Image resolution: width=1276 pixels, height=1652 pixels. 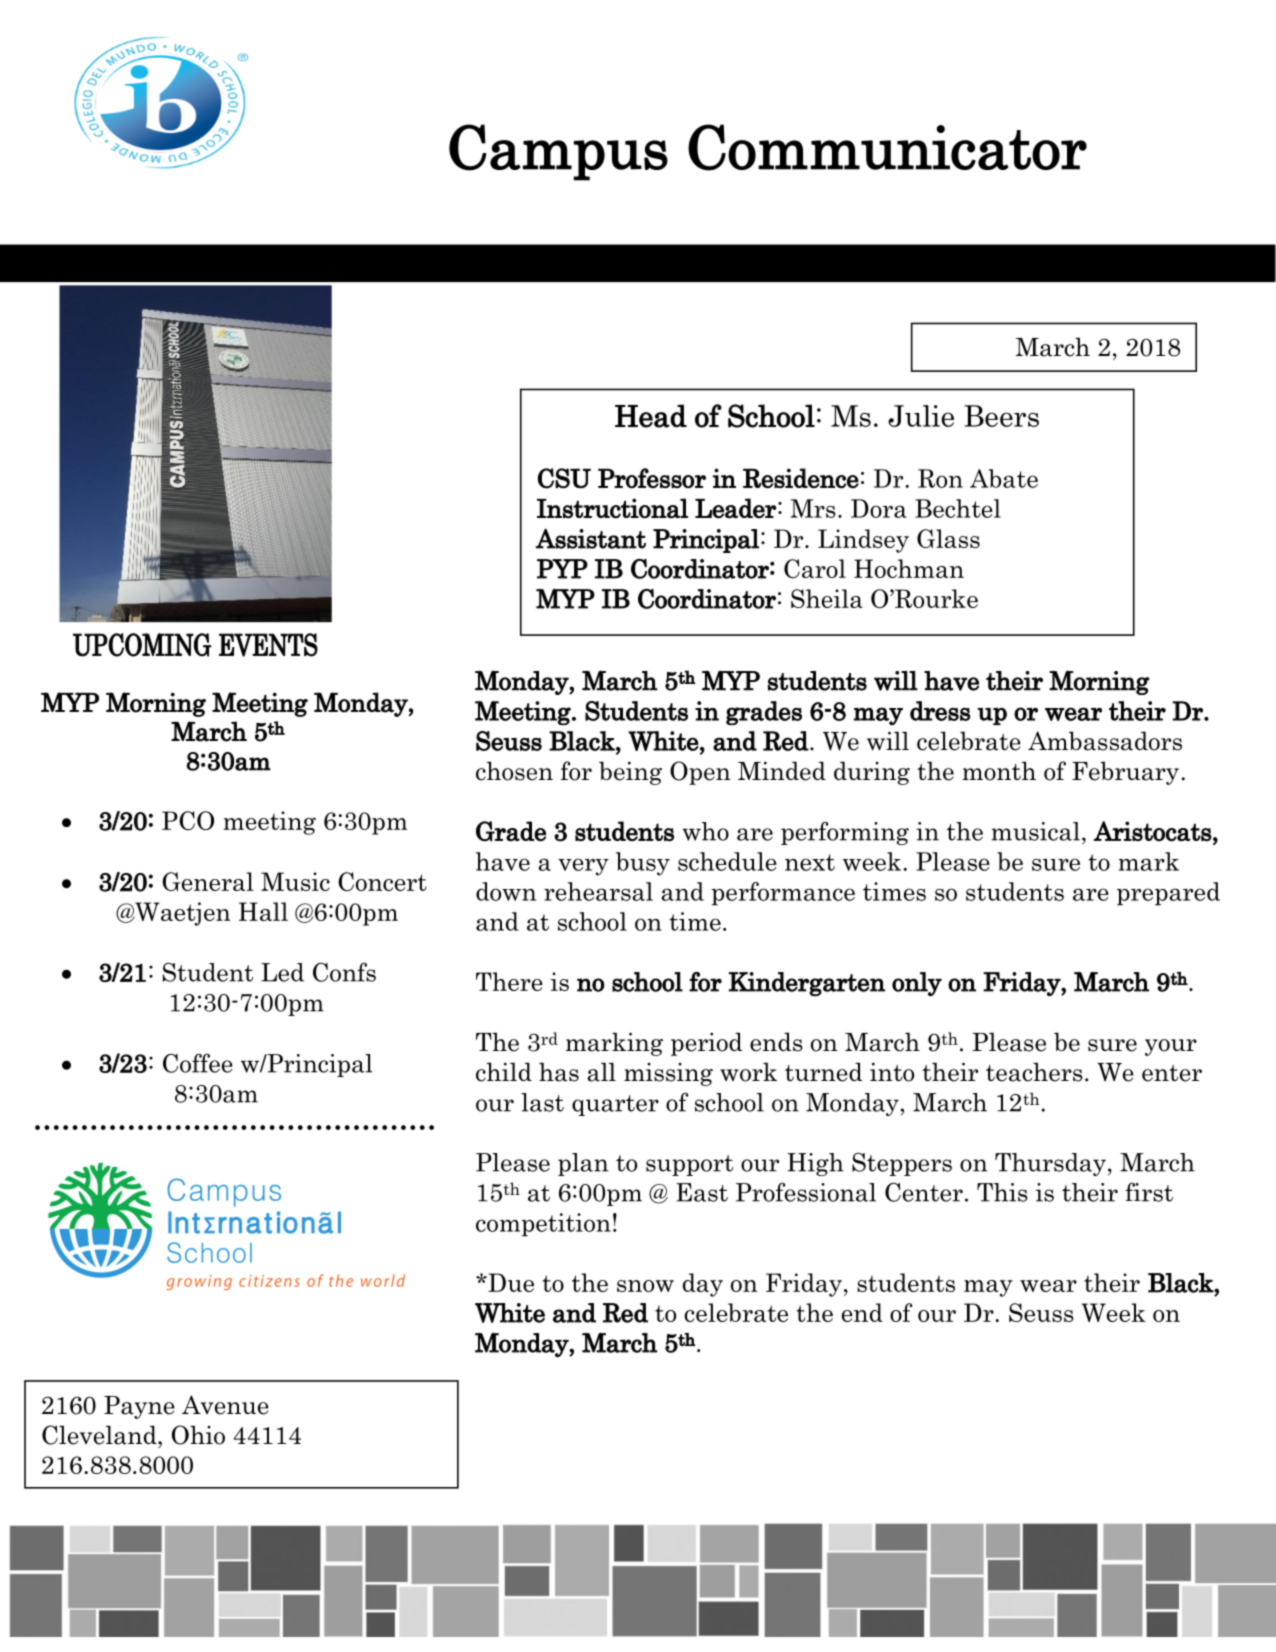 I want to click on being, so click(x=630, y=773).
